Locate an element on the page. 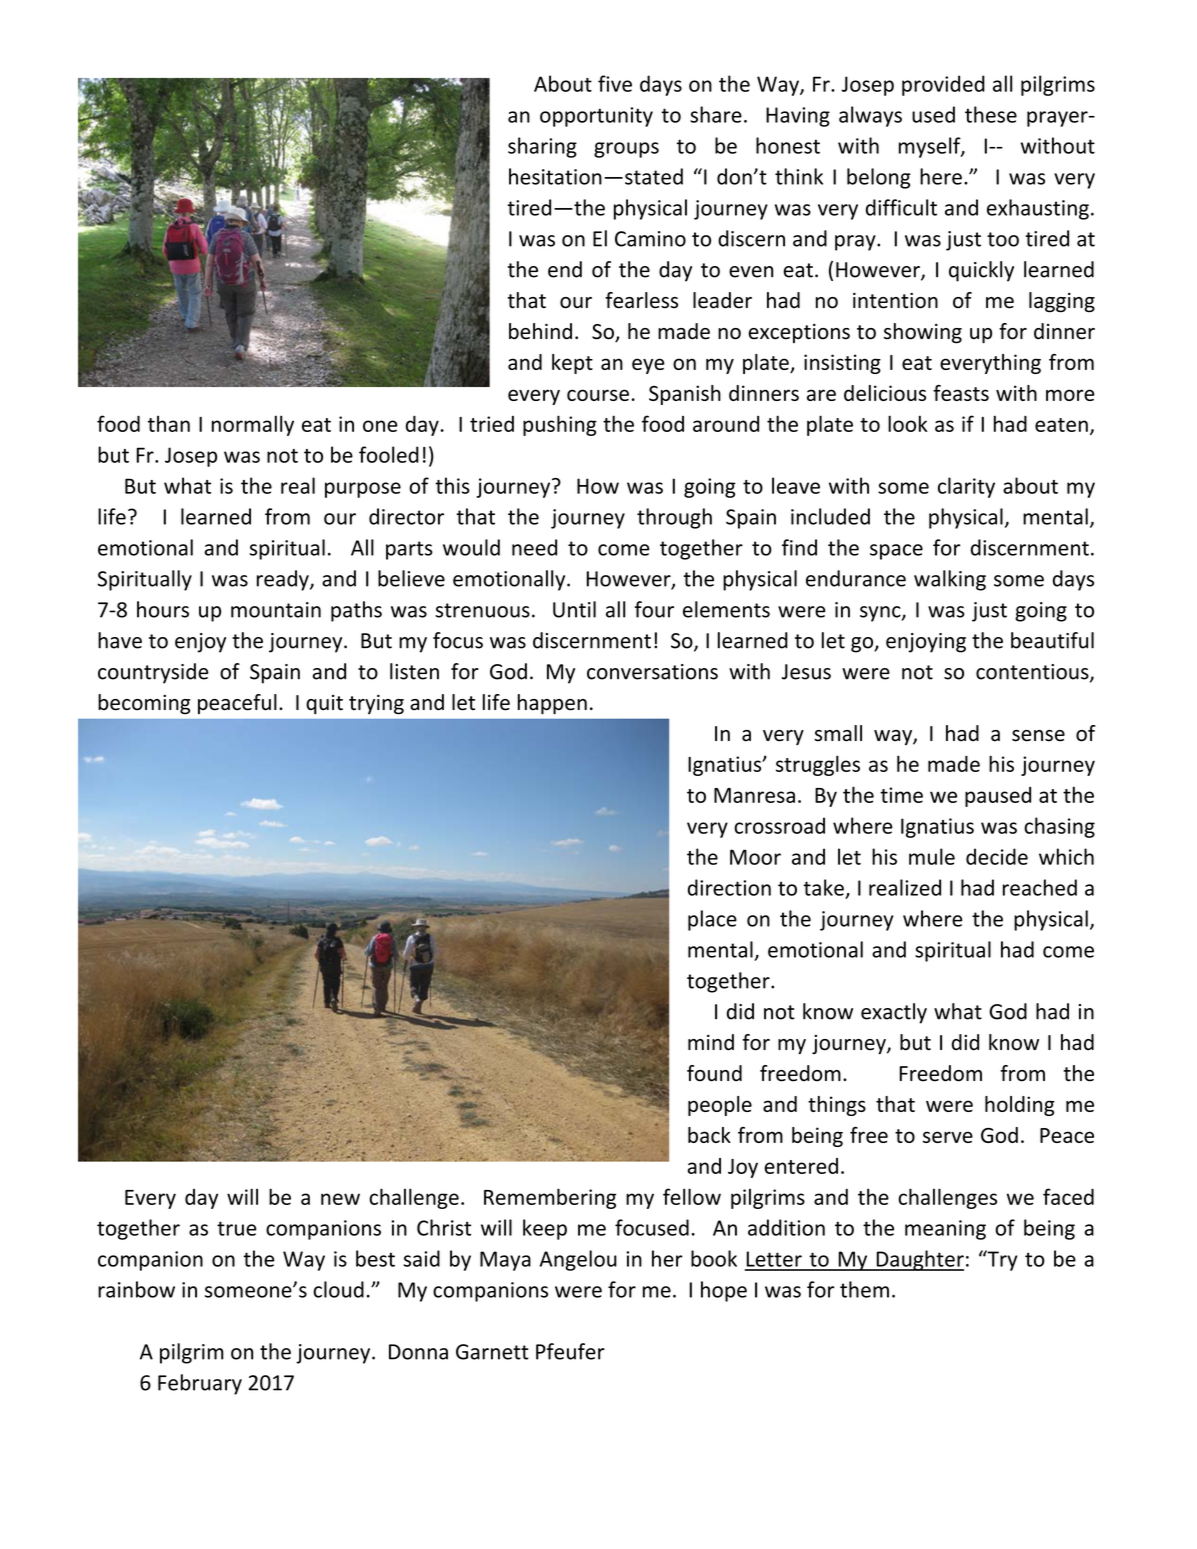 This image has height=1549, width=1197. these is located at coordinates (991, 114).
